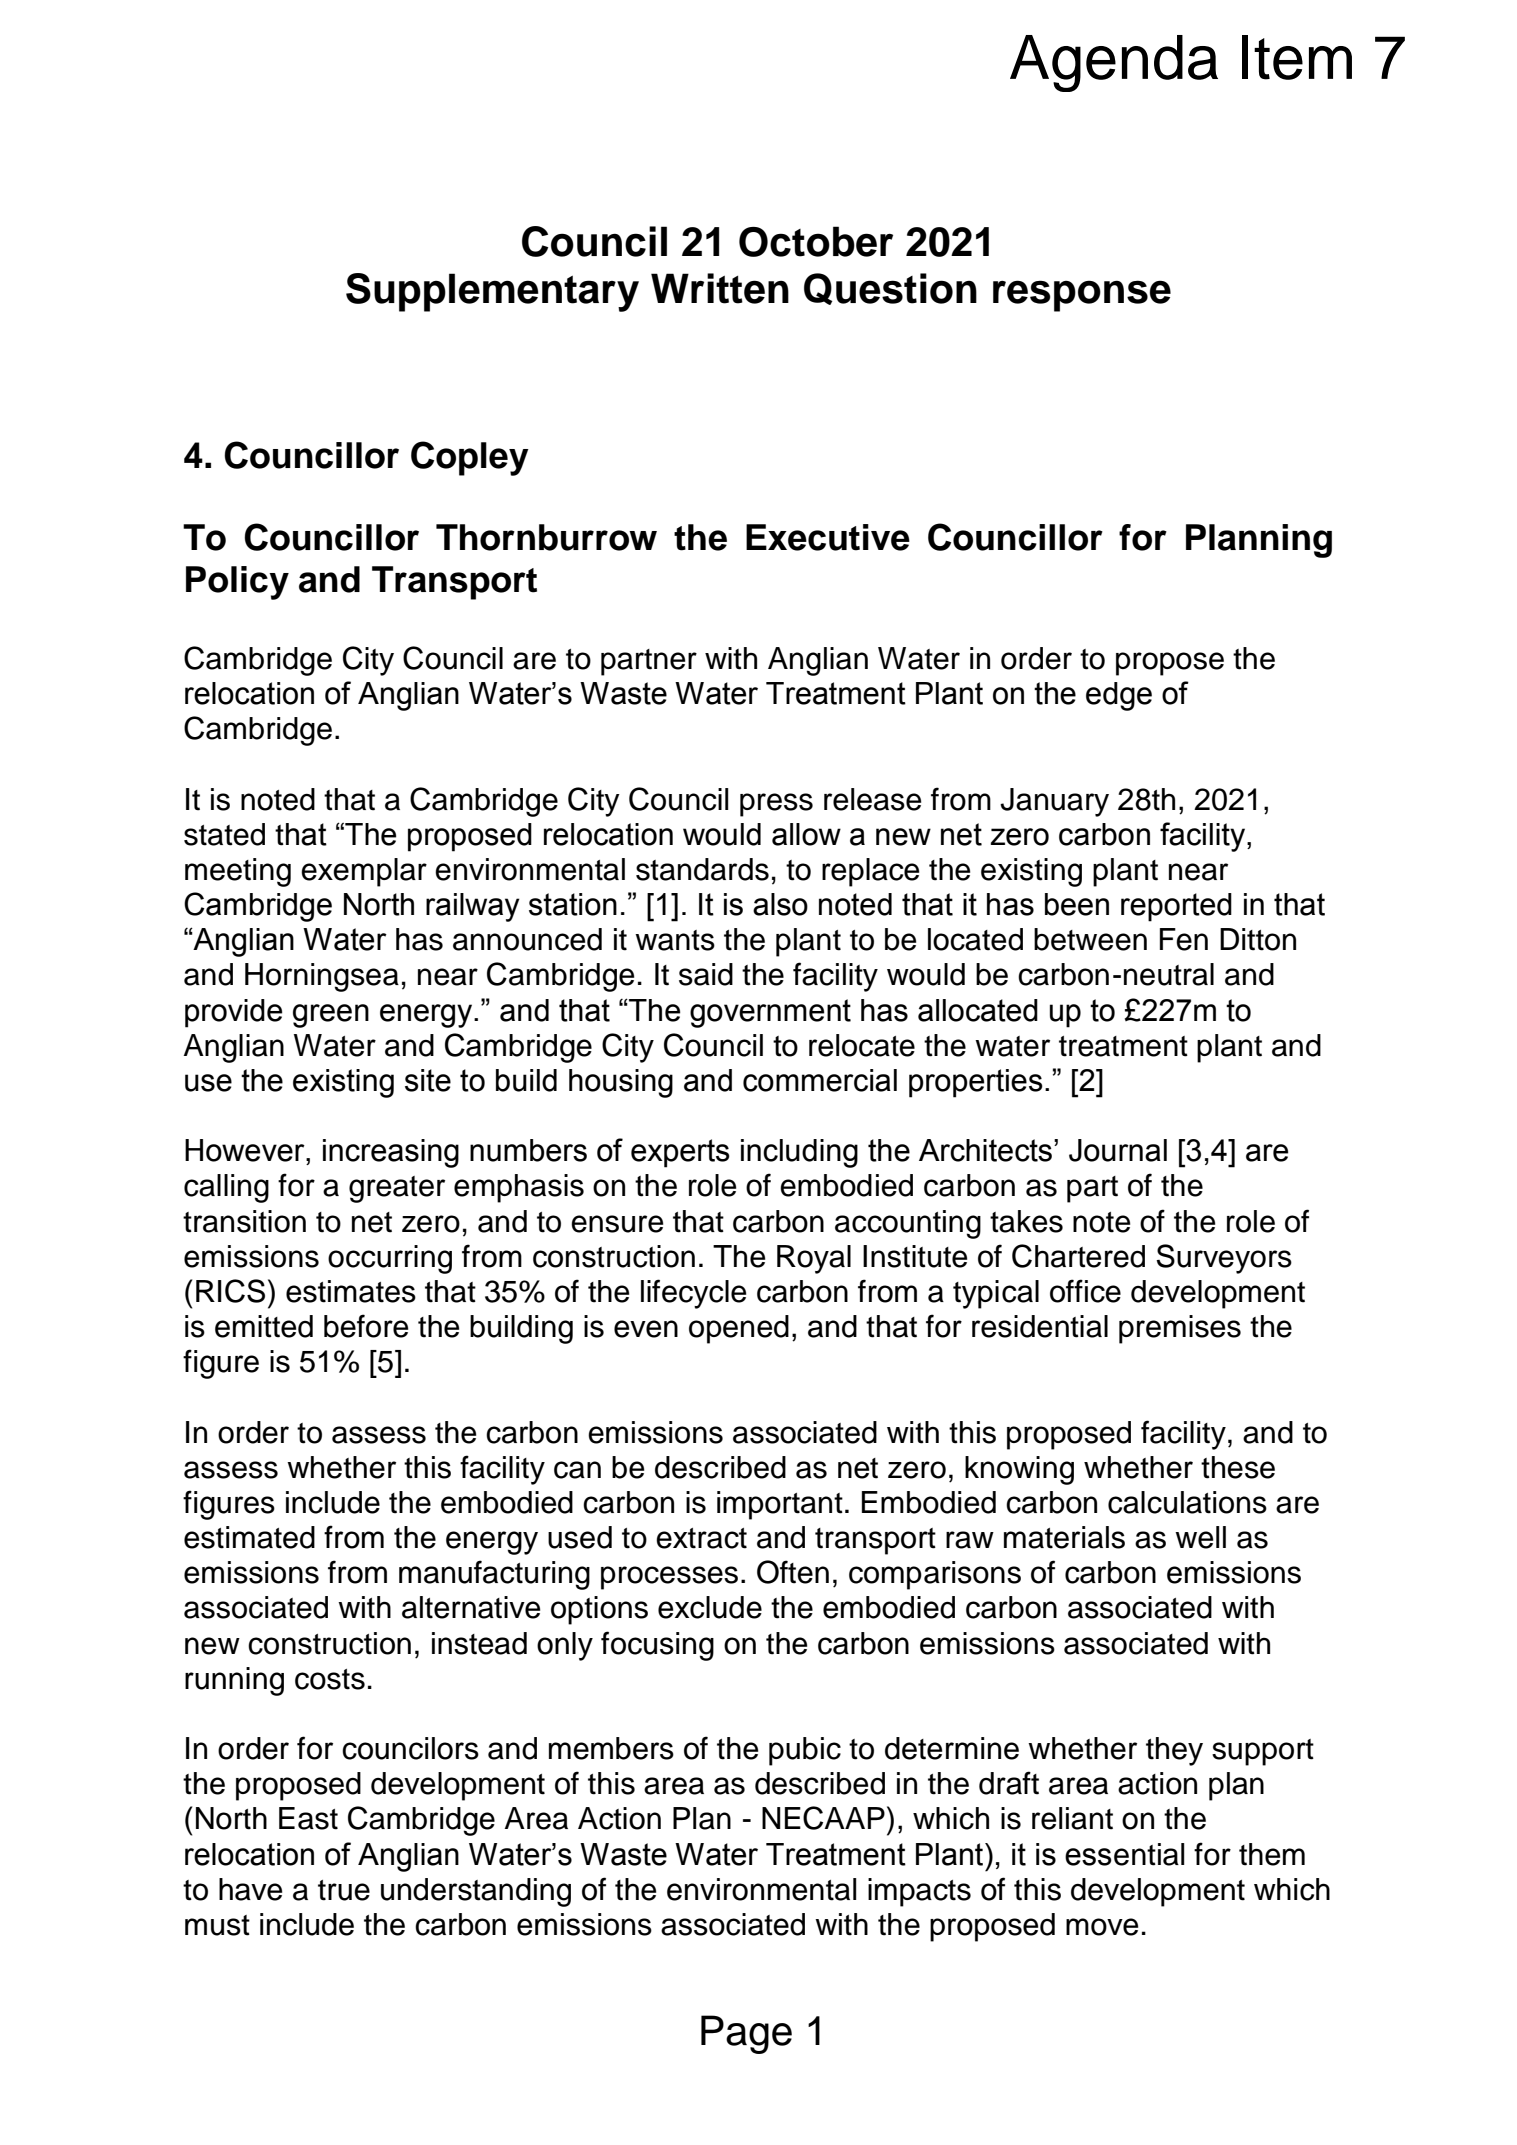 Image resolution: width=1517 pixels, height=2145 pixels. What do you see at coordinates (816, 241) in the document?
I see `October` at bounding box center [816, 241].
